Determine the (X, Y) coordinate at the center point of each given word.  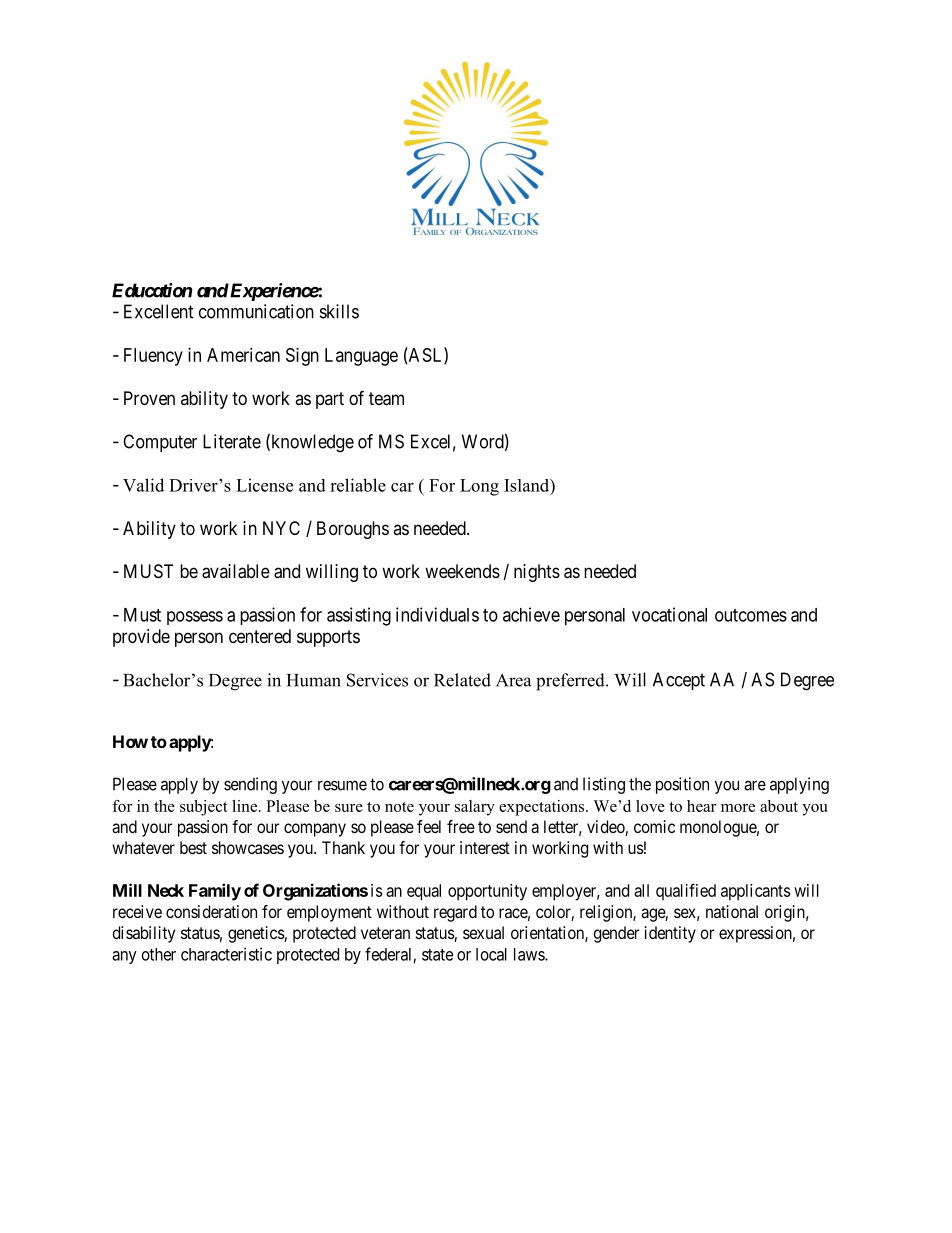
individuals (437, 614)
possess (195, 618)
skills (339, 311)
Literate (232, 441)
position (682, 785)
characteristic (226, 954)
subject (204, 808)
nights (537, 573)
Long (479, 487)
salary (475, 808)
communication (256, 311)
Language (361, 357)
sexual (483, 932)
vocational (669, 614)
